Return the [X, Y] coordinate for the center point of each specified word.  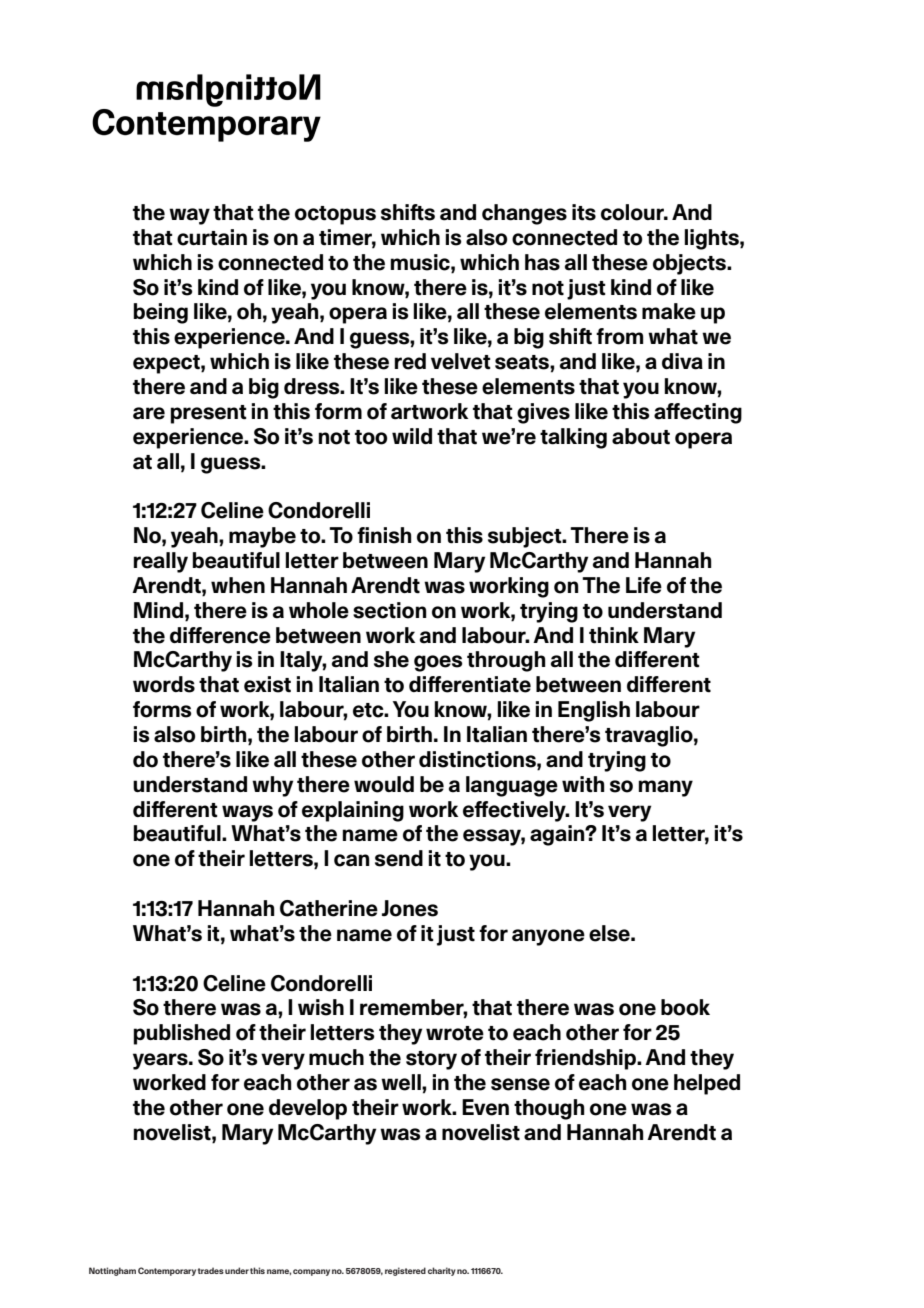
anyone [548, 937]
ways [247, 813]
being [161, 313]
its [584, 212]
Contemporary [167, 1271]
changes [524, 214]
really [161, 562]
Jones [410, 908]
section [390, 610]
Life [644, 585]
